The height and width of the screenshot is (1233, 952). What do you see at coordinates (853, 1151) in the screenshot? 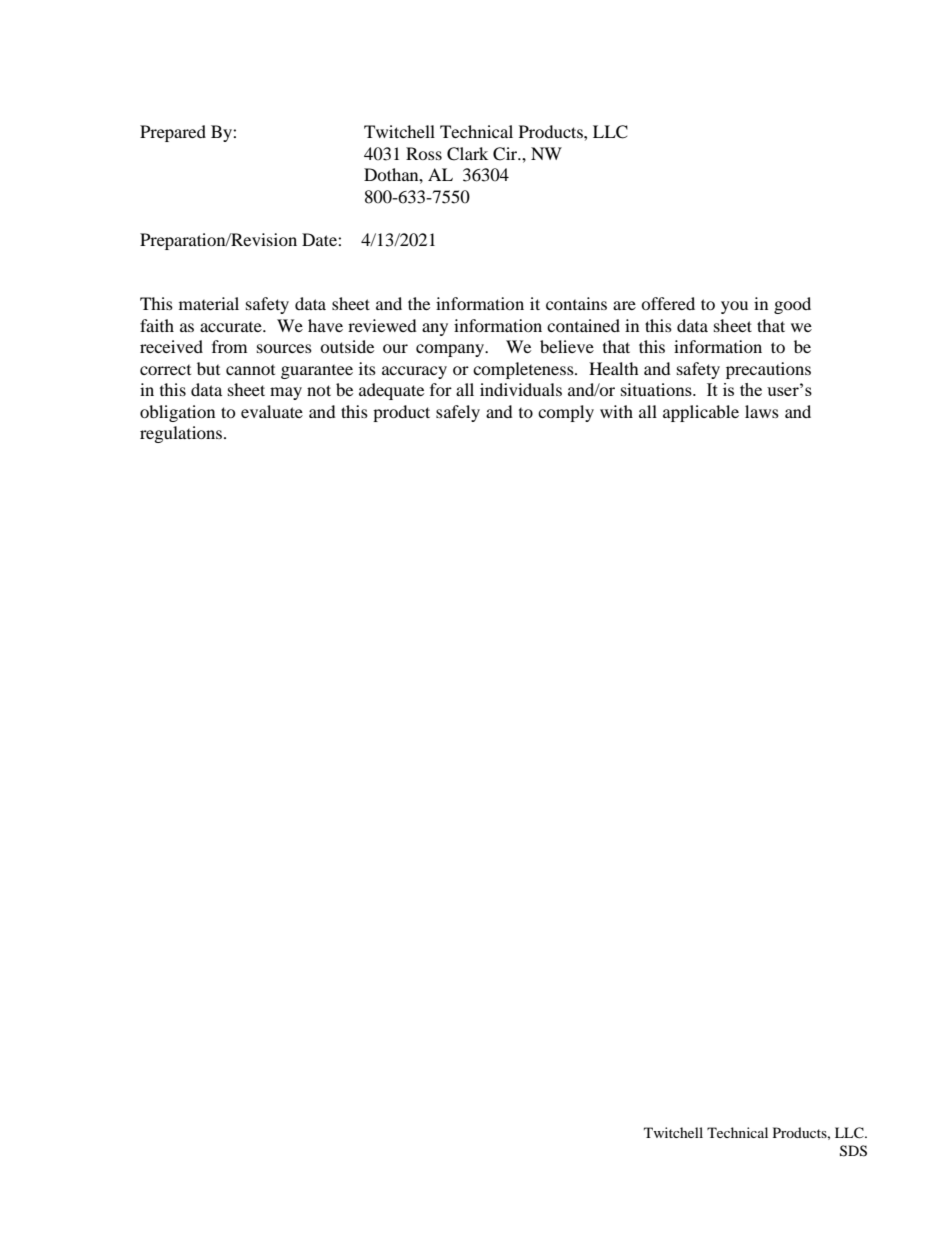
I see `SDS` at bounding box center [853, 1151].
